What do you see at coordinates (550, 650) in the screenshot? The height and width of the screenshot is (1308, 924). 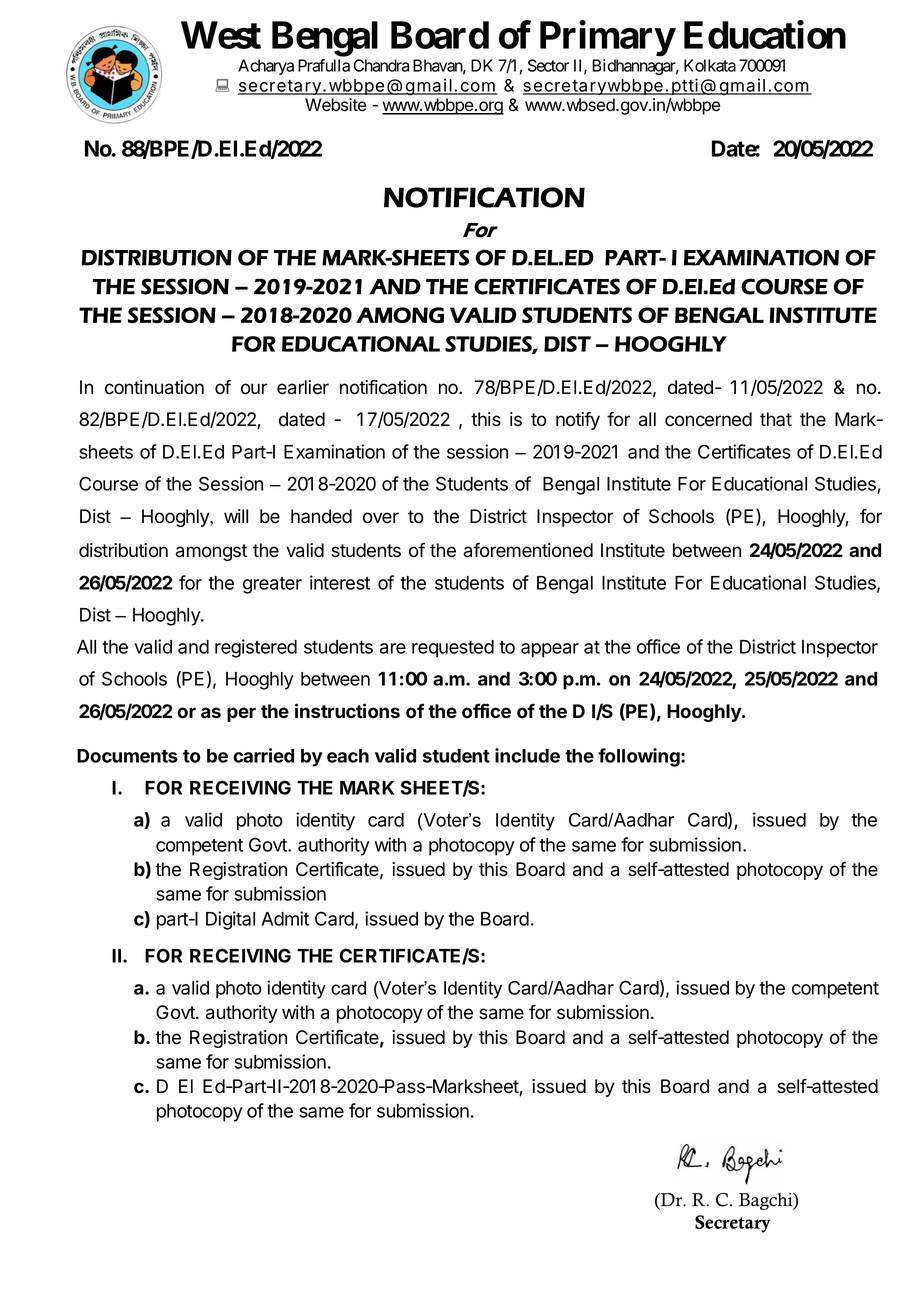 I see `appear` at bounding box center [550, 650].
